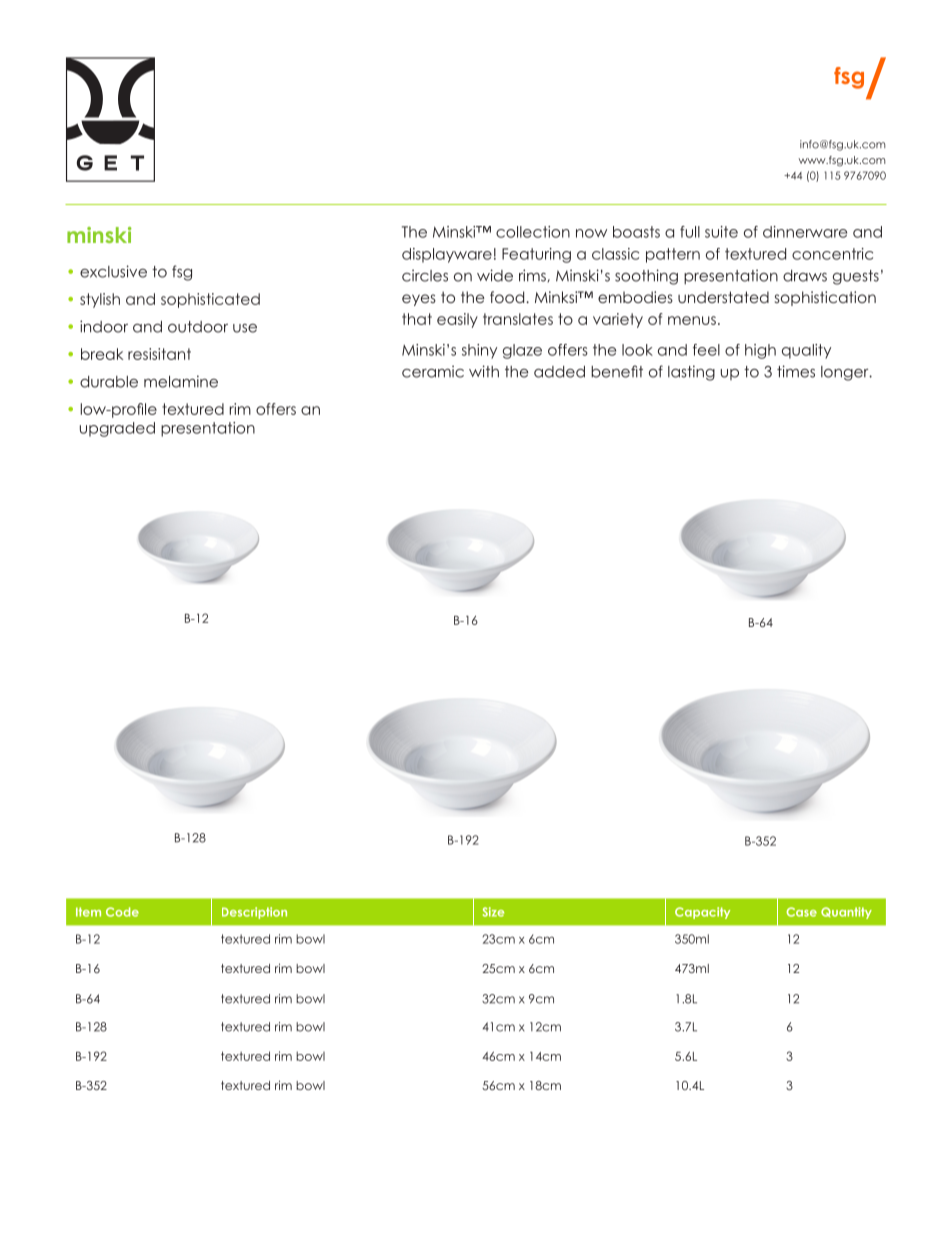 The width and height of the image is (952, 1233). I want to click on times, so click(796, 371).
